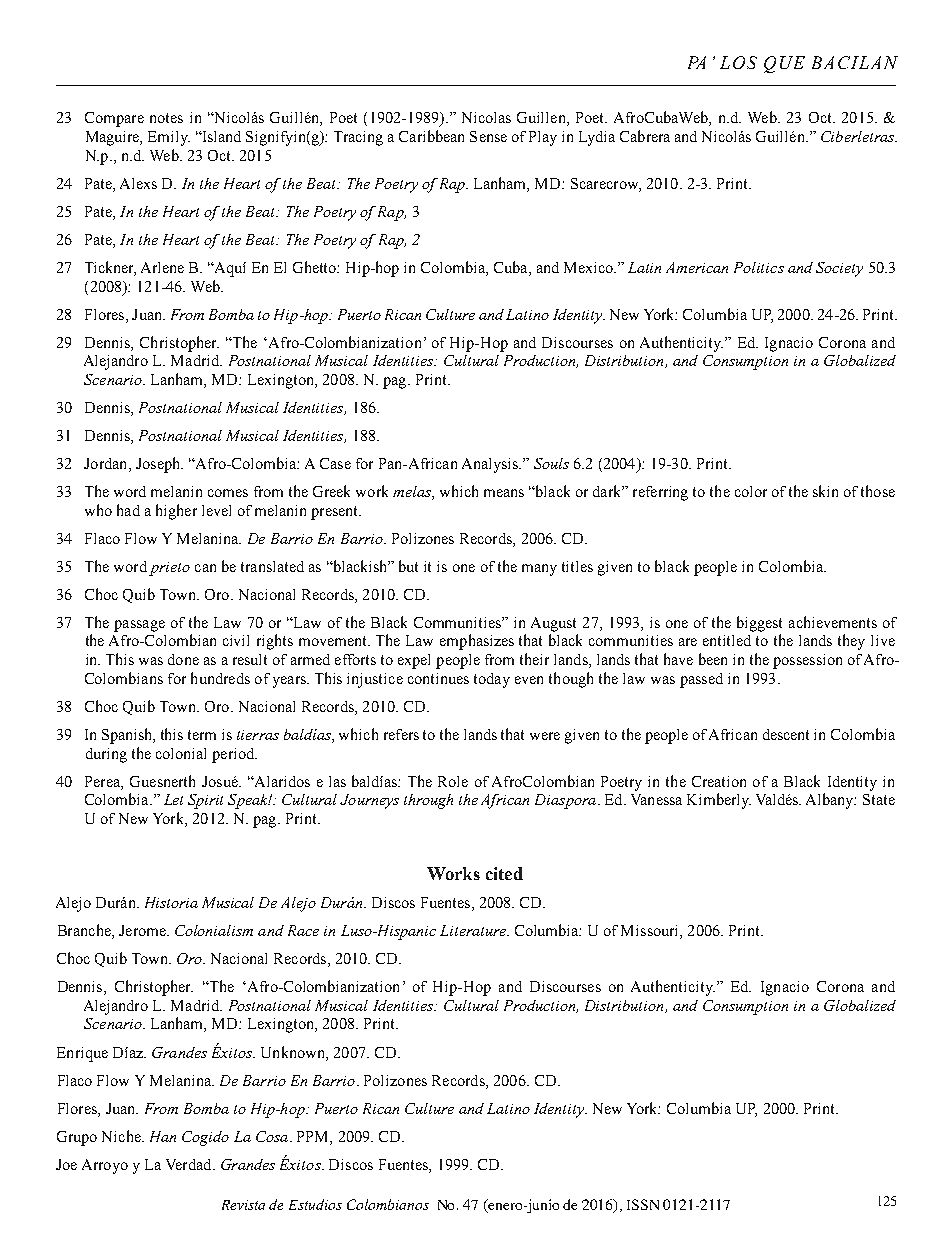  Describe the element at coordinates (477, 642) in the screenshot. I see `emphasizes` at that location.
